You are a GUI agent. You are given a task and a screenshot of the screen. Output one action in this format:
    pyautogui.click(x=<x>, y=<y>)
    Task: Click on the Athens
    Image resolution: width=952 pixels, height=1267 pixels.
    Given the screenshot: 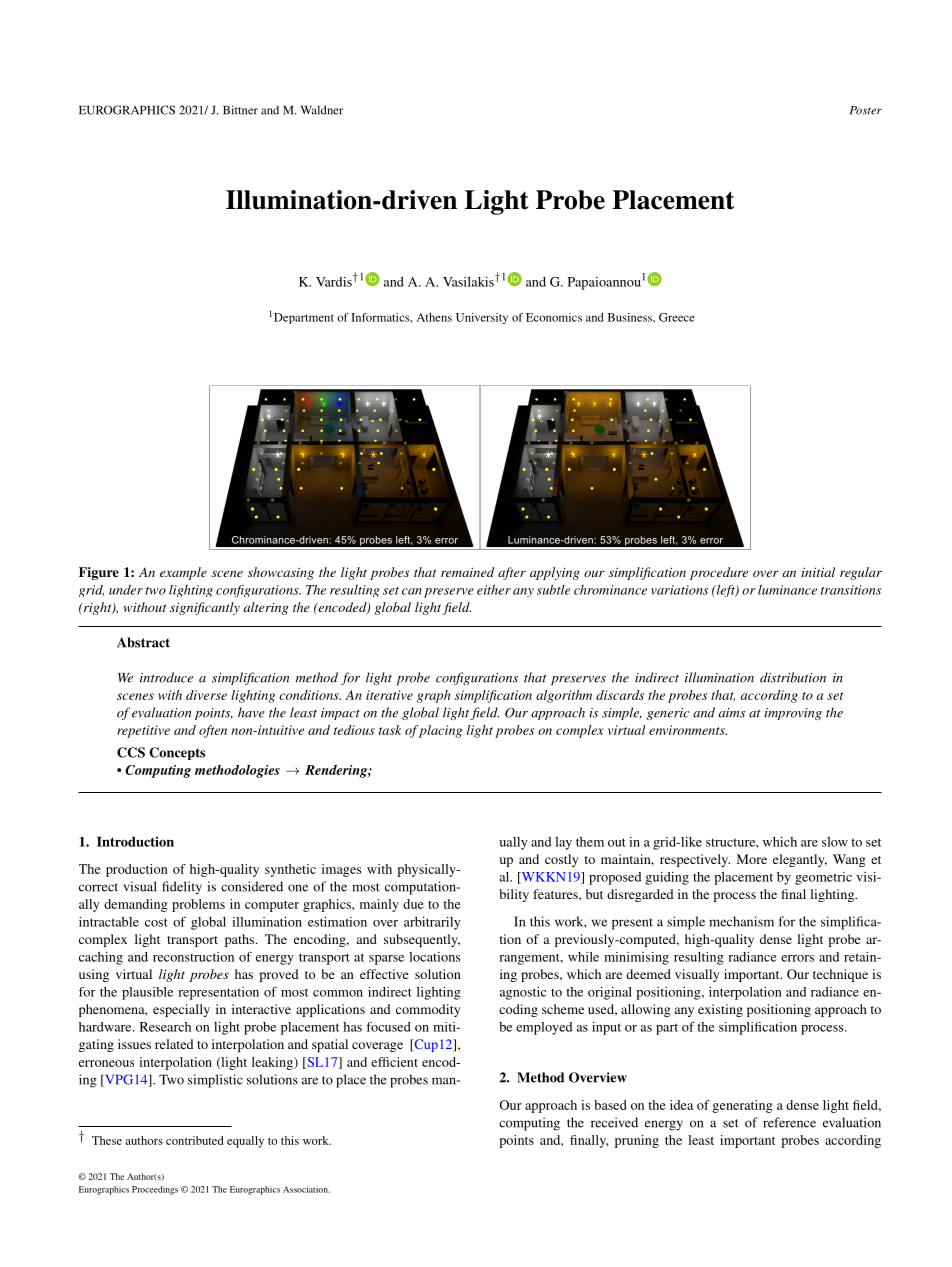 What is the action you would take?
    pyautogui.click(x=434, y=317)
